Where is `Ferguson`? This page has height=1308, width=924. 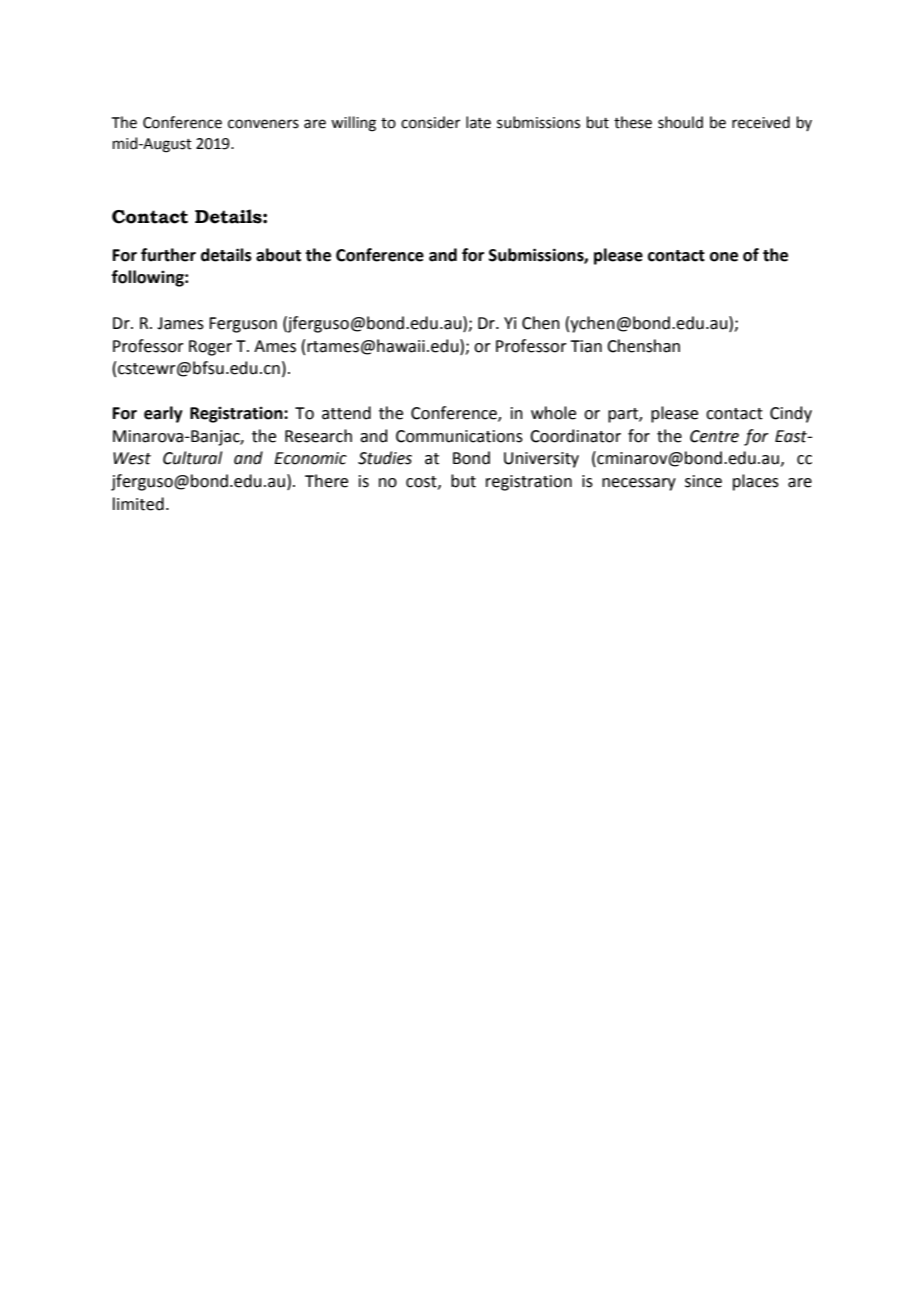
Ferguson is located at coordinates (243, 325).
